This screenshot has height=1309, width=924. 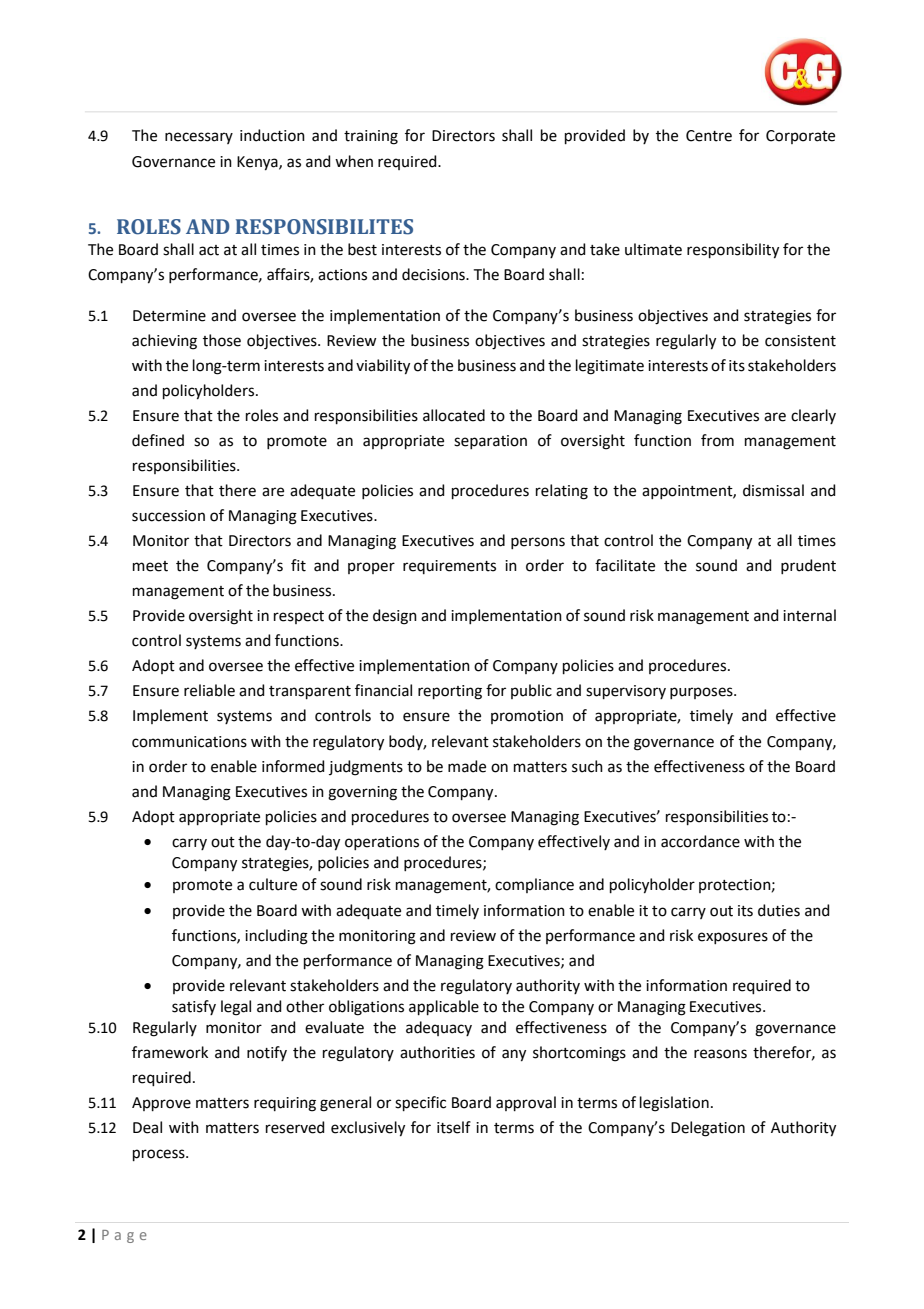 What do you see at coordinates (779, 910) in the screenshot?
I see `duties` at bounding box center [779, 910].
